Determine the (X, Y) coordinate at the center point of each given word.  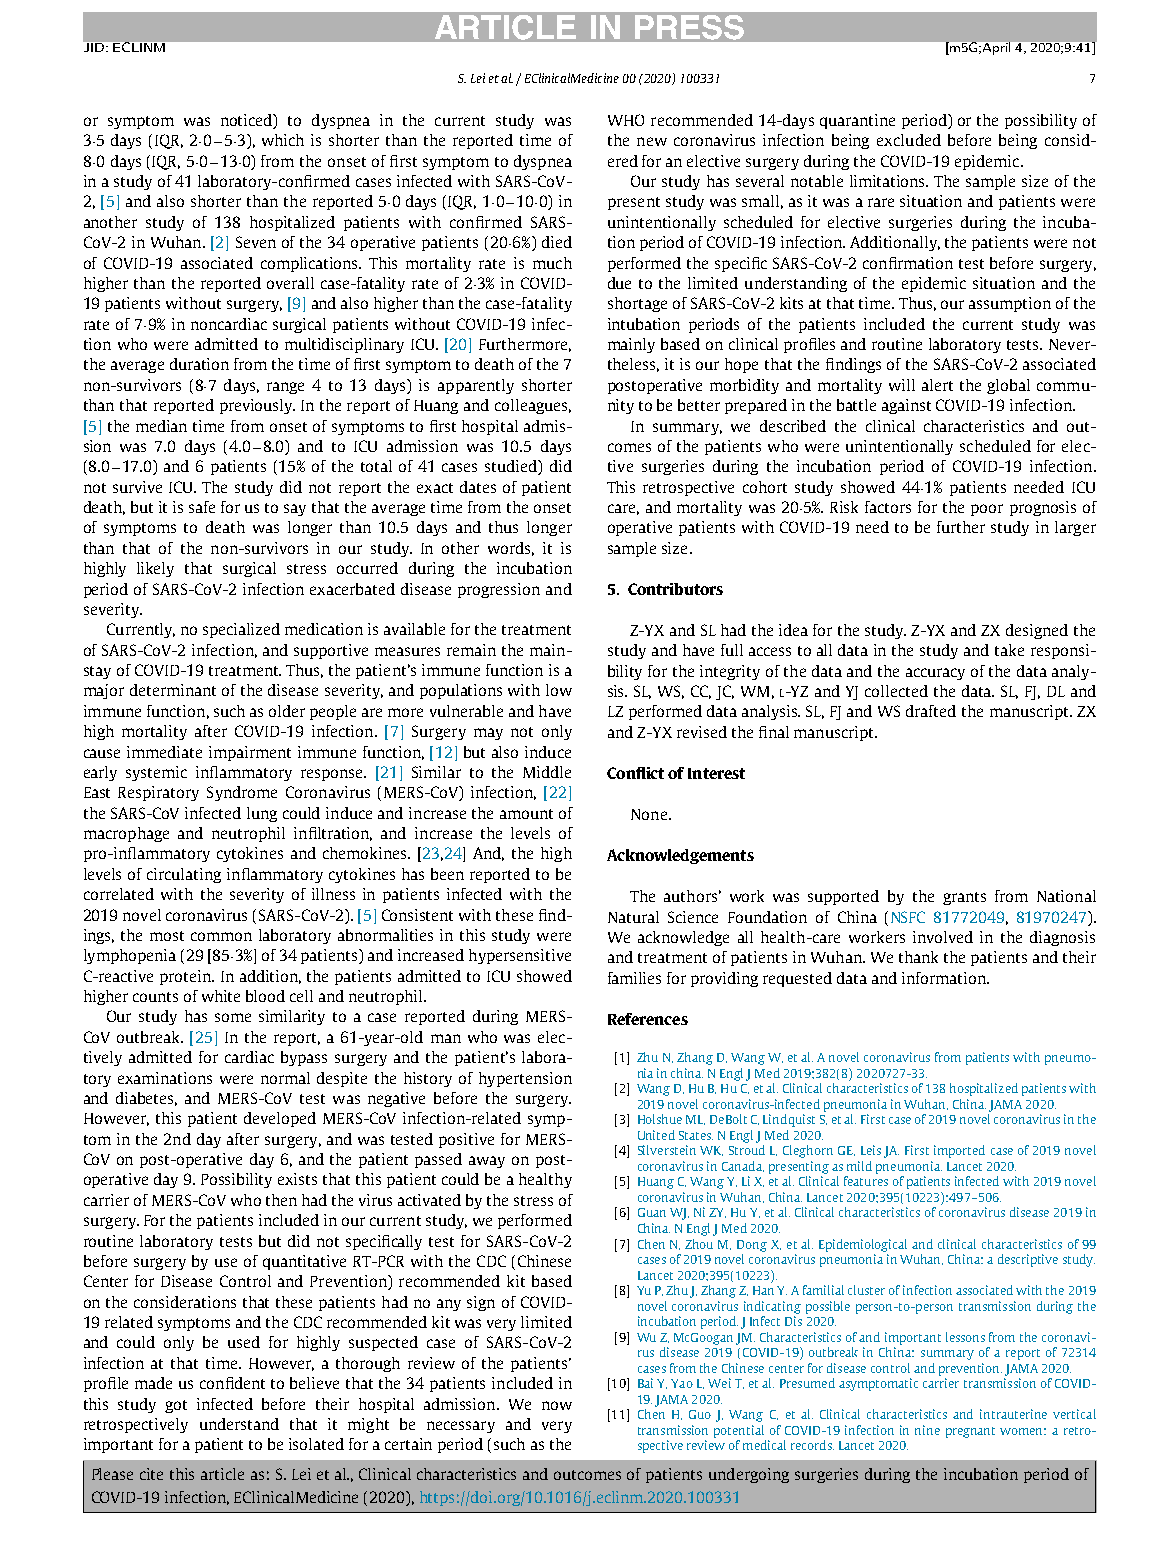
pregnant (970, 1432)
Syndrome (242, 793)
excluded (909, 140)
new (652, 141)
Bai (645, 1383)
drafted (931, 711)
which (283, 140)
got (176, 1406)
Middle (547, 772)
